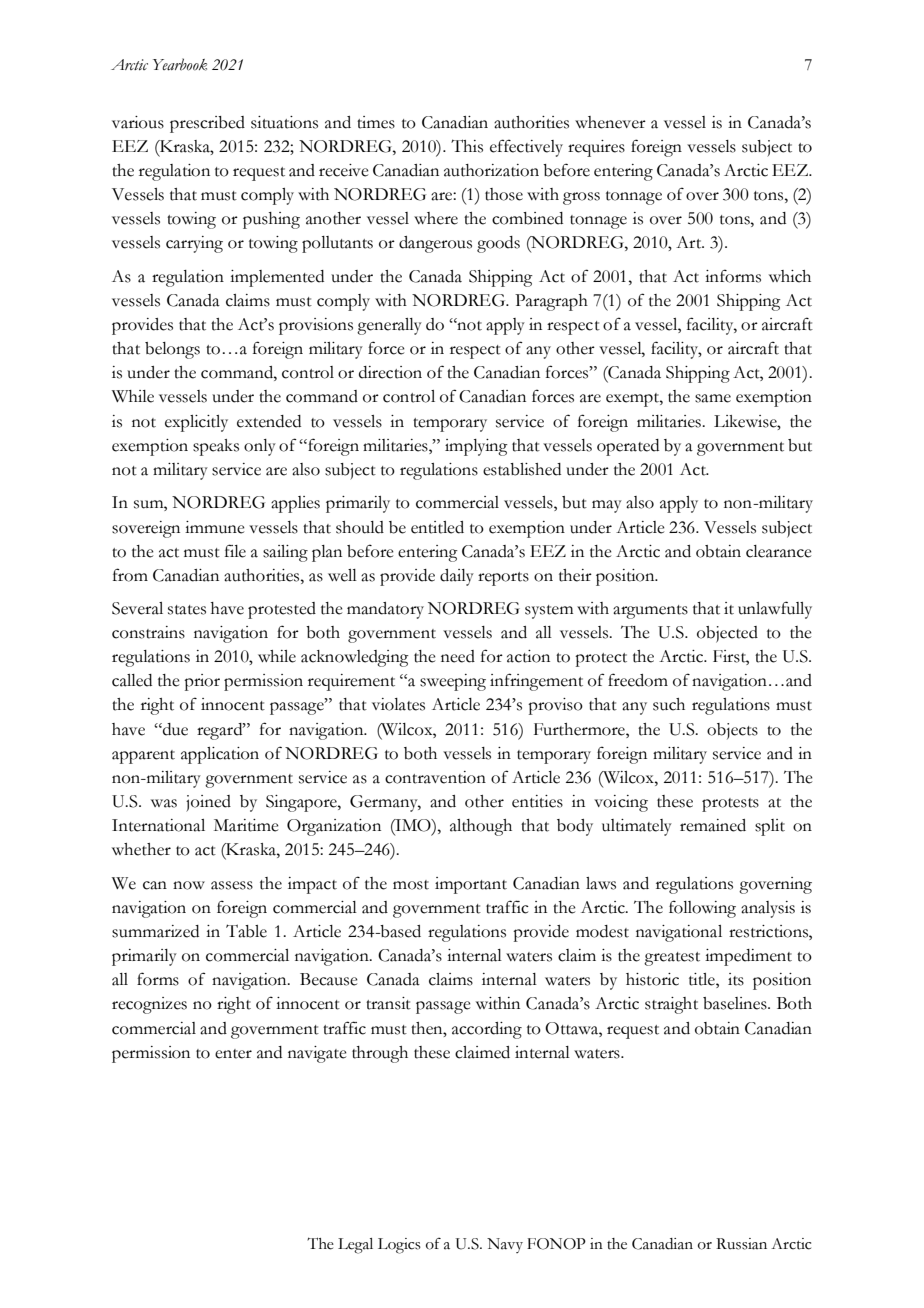 This screenshot has width=924, height=1308. Describe the element at coordinates (481, 827) in the screenshot. I see `although` at that location.
